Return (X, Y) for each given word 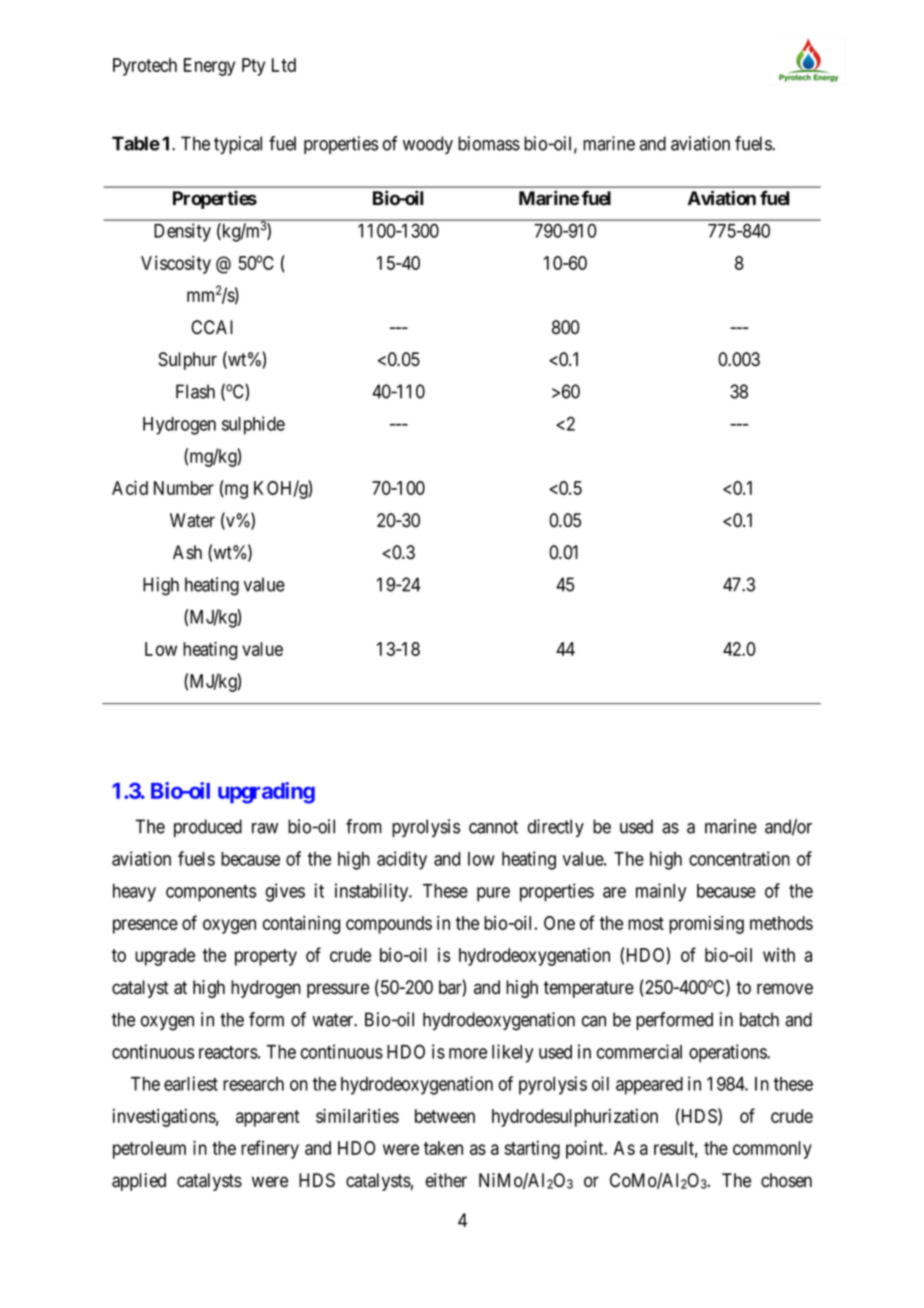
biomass (489, 143)
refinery (270, 1149)
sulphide (253, 425)
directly (556, 828)
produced (208, 828)
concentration (739, 858)
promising (706, 925)
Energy (209, 67)
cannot (493, 827)
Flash (195, 391)
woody (428, 145)
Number (184, 488)
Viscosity (176, 265)
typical (238, 145)
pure (493, 894)
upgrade (165, 957)
